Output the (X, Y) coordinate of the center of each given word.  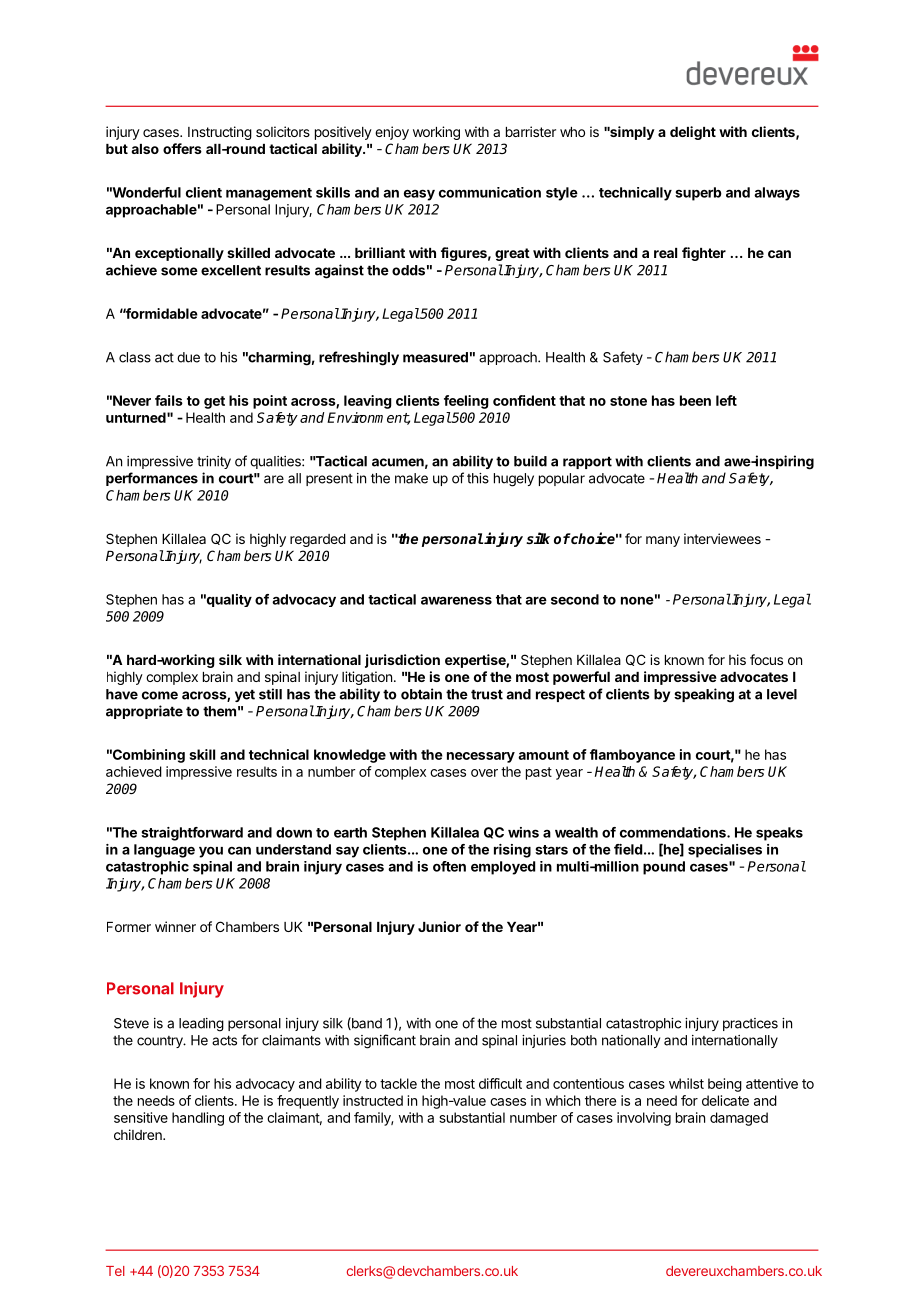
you (211, 852)
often (449, 866)
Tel (115, 1271)
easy (419, 195)
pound (664, 868)
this (478, 478)
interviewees (722, 538)
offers (182, 148)
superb (698, 194)
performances (152, 479)
